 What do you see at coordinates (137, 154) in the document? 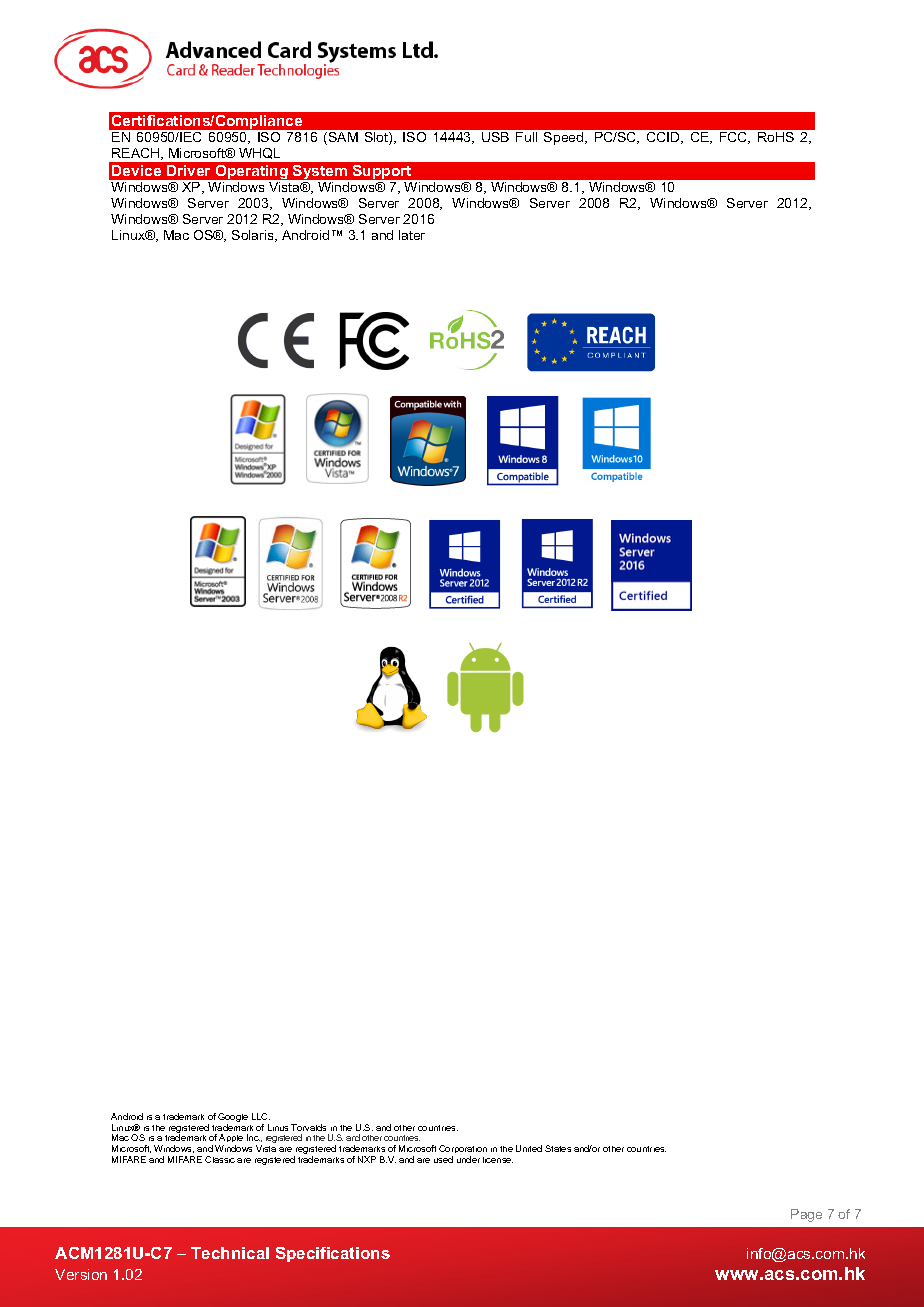
I see `REACH` at bounding box center [137, 154].
